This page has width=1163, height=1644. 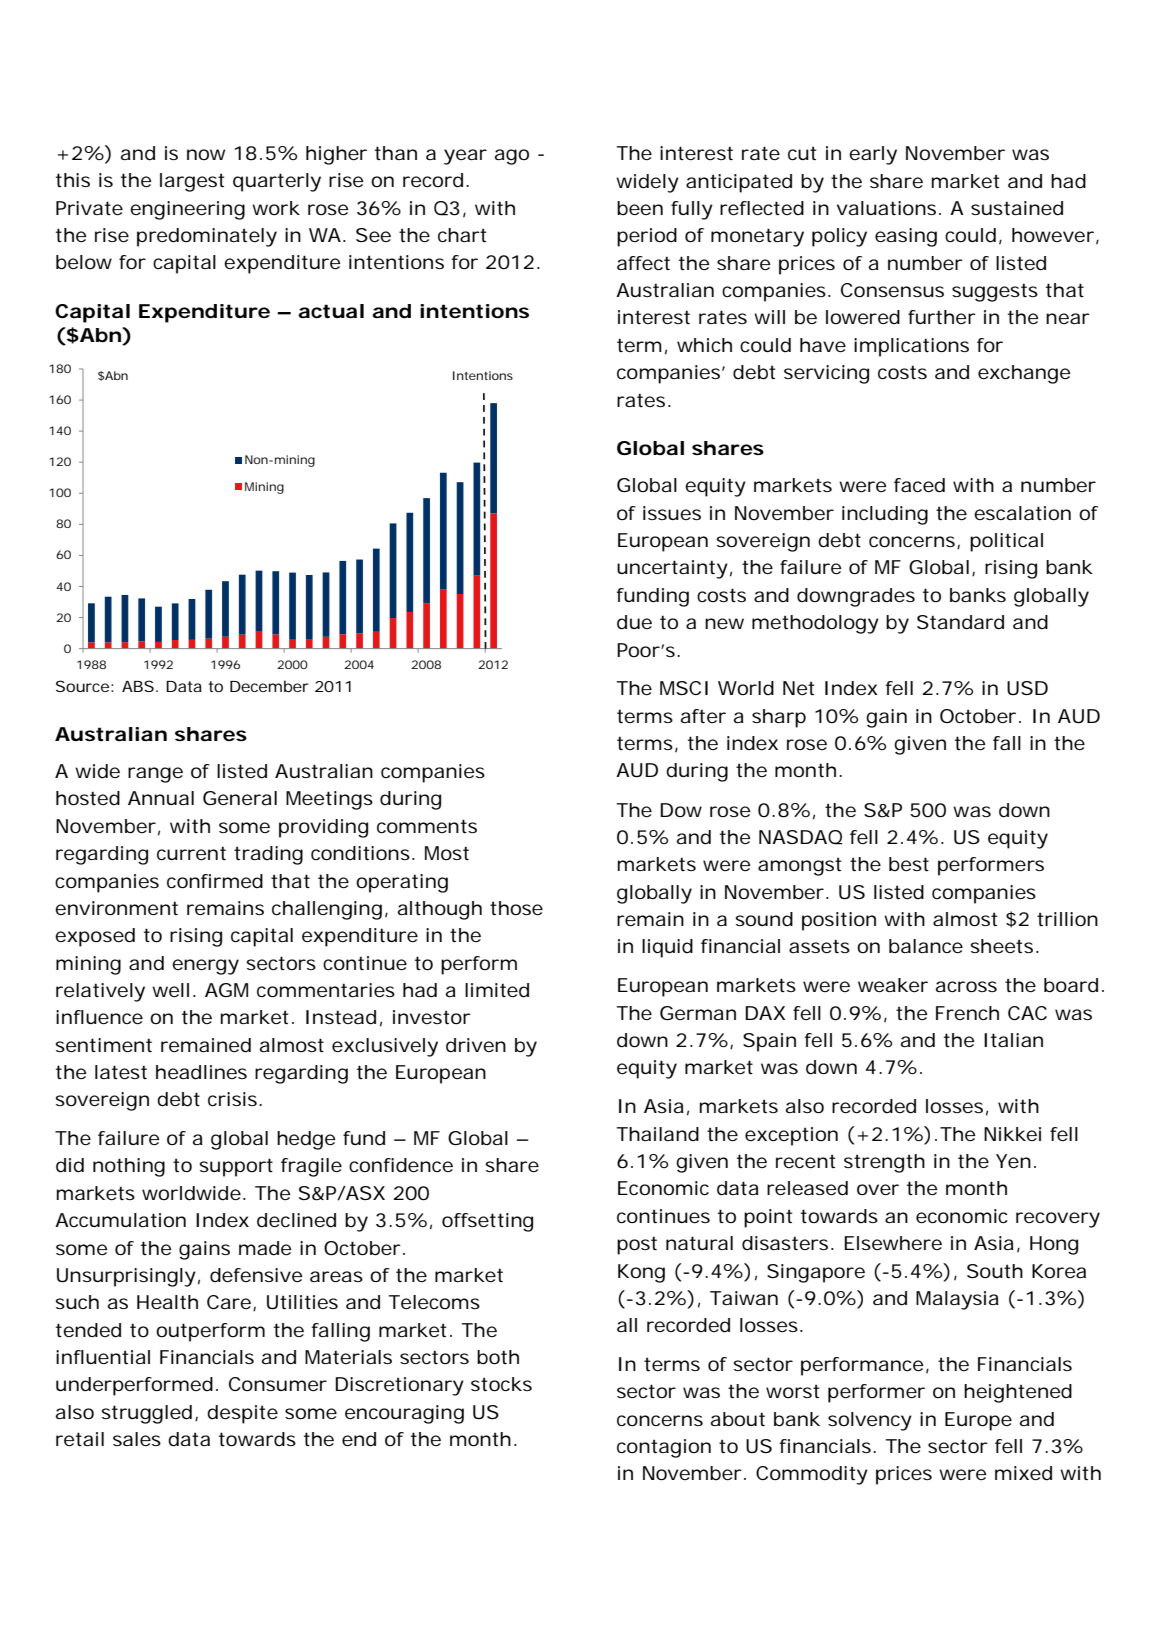 What do you see at coordinates (886, 208) in the page?
I see `valuations` at bounding box center [886, 208].
